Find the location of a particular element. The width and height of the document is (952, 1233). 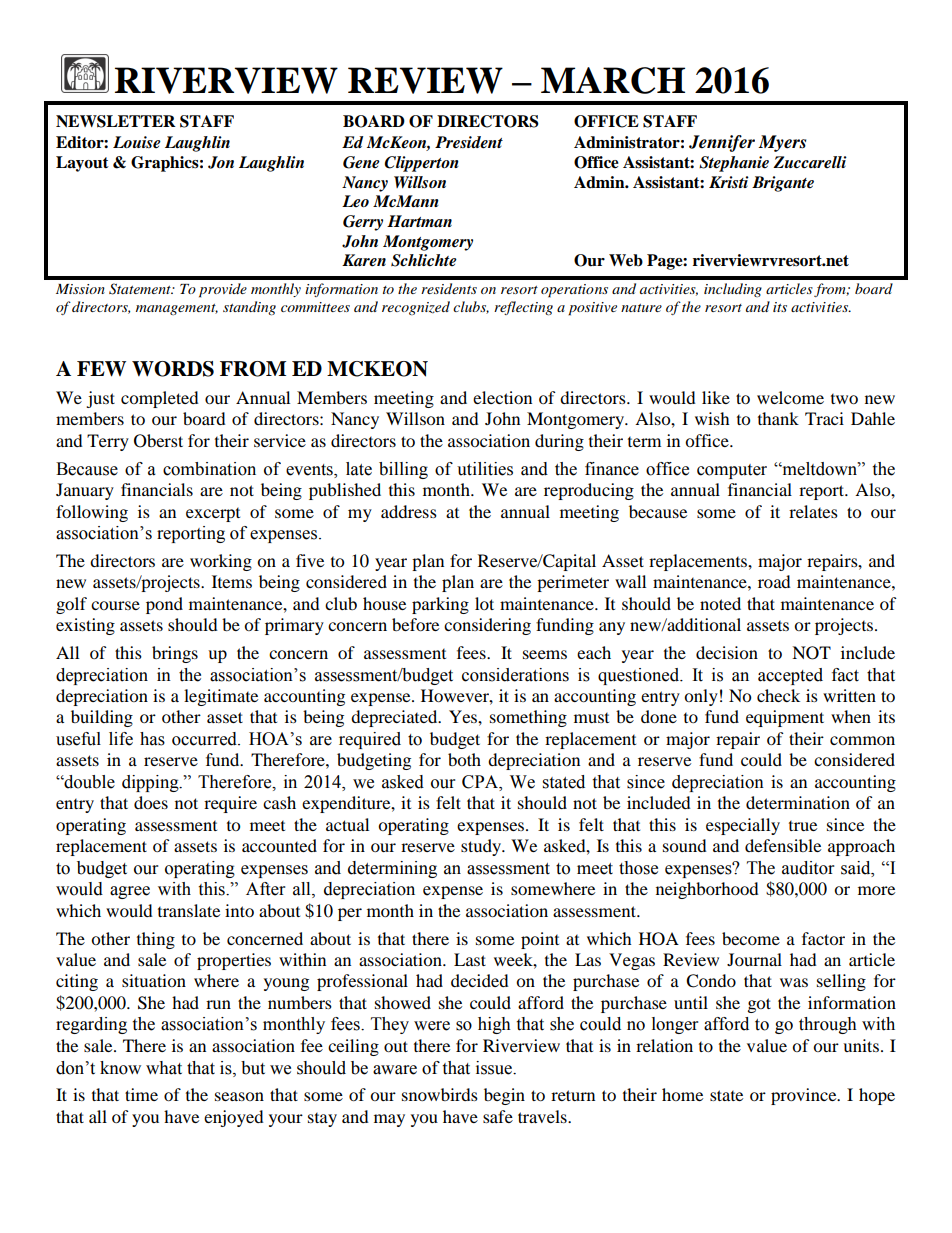

both is located at coordinates (464, 759).
